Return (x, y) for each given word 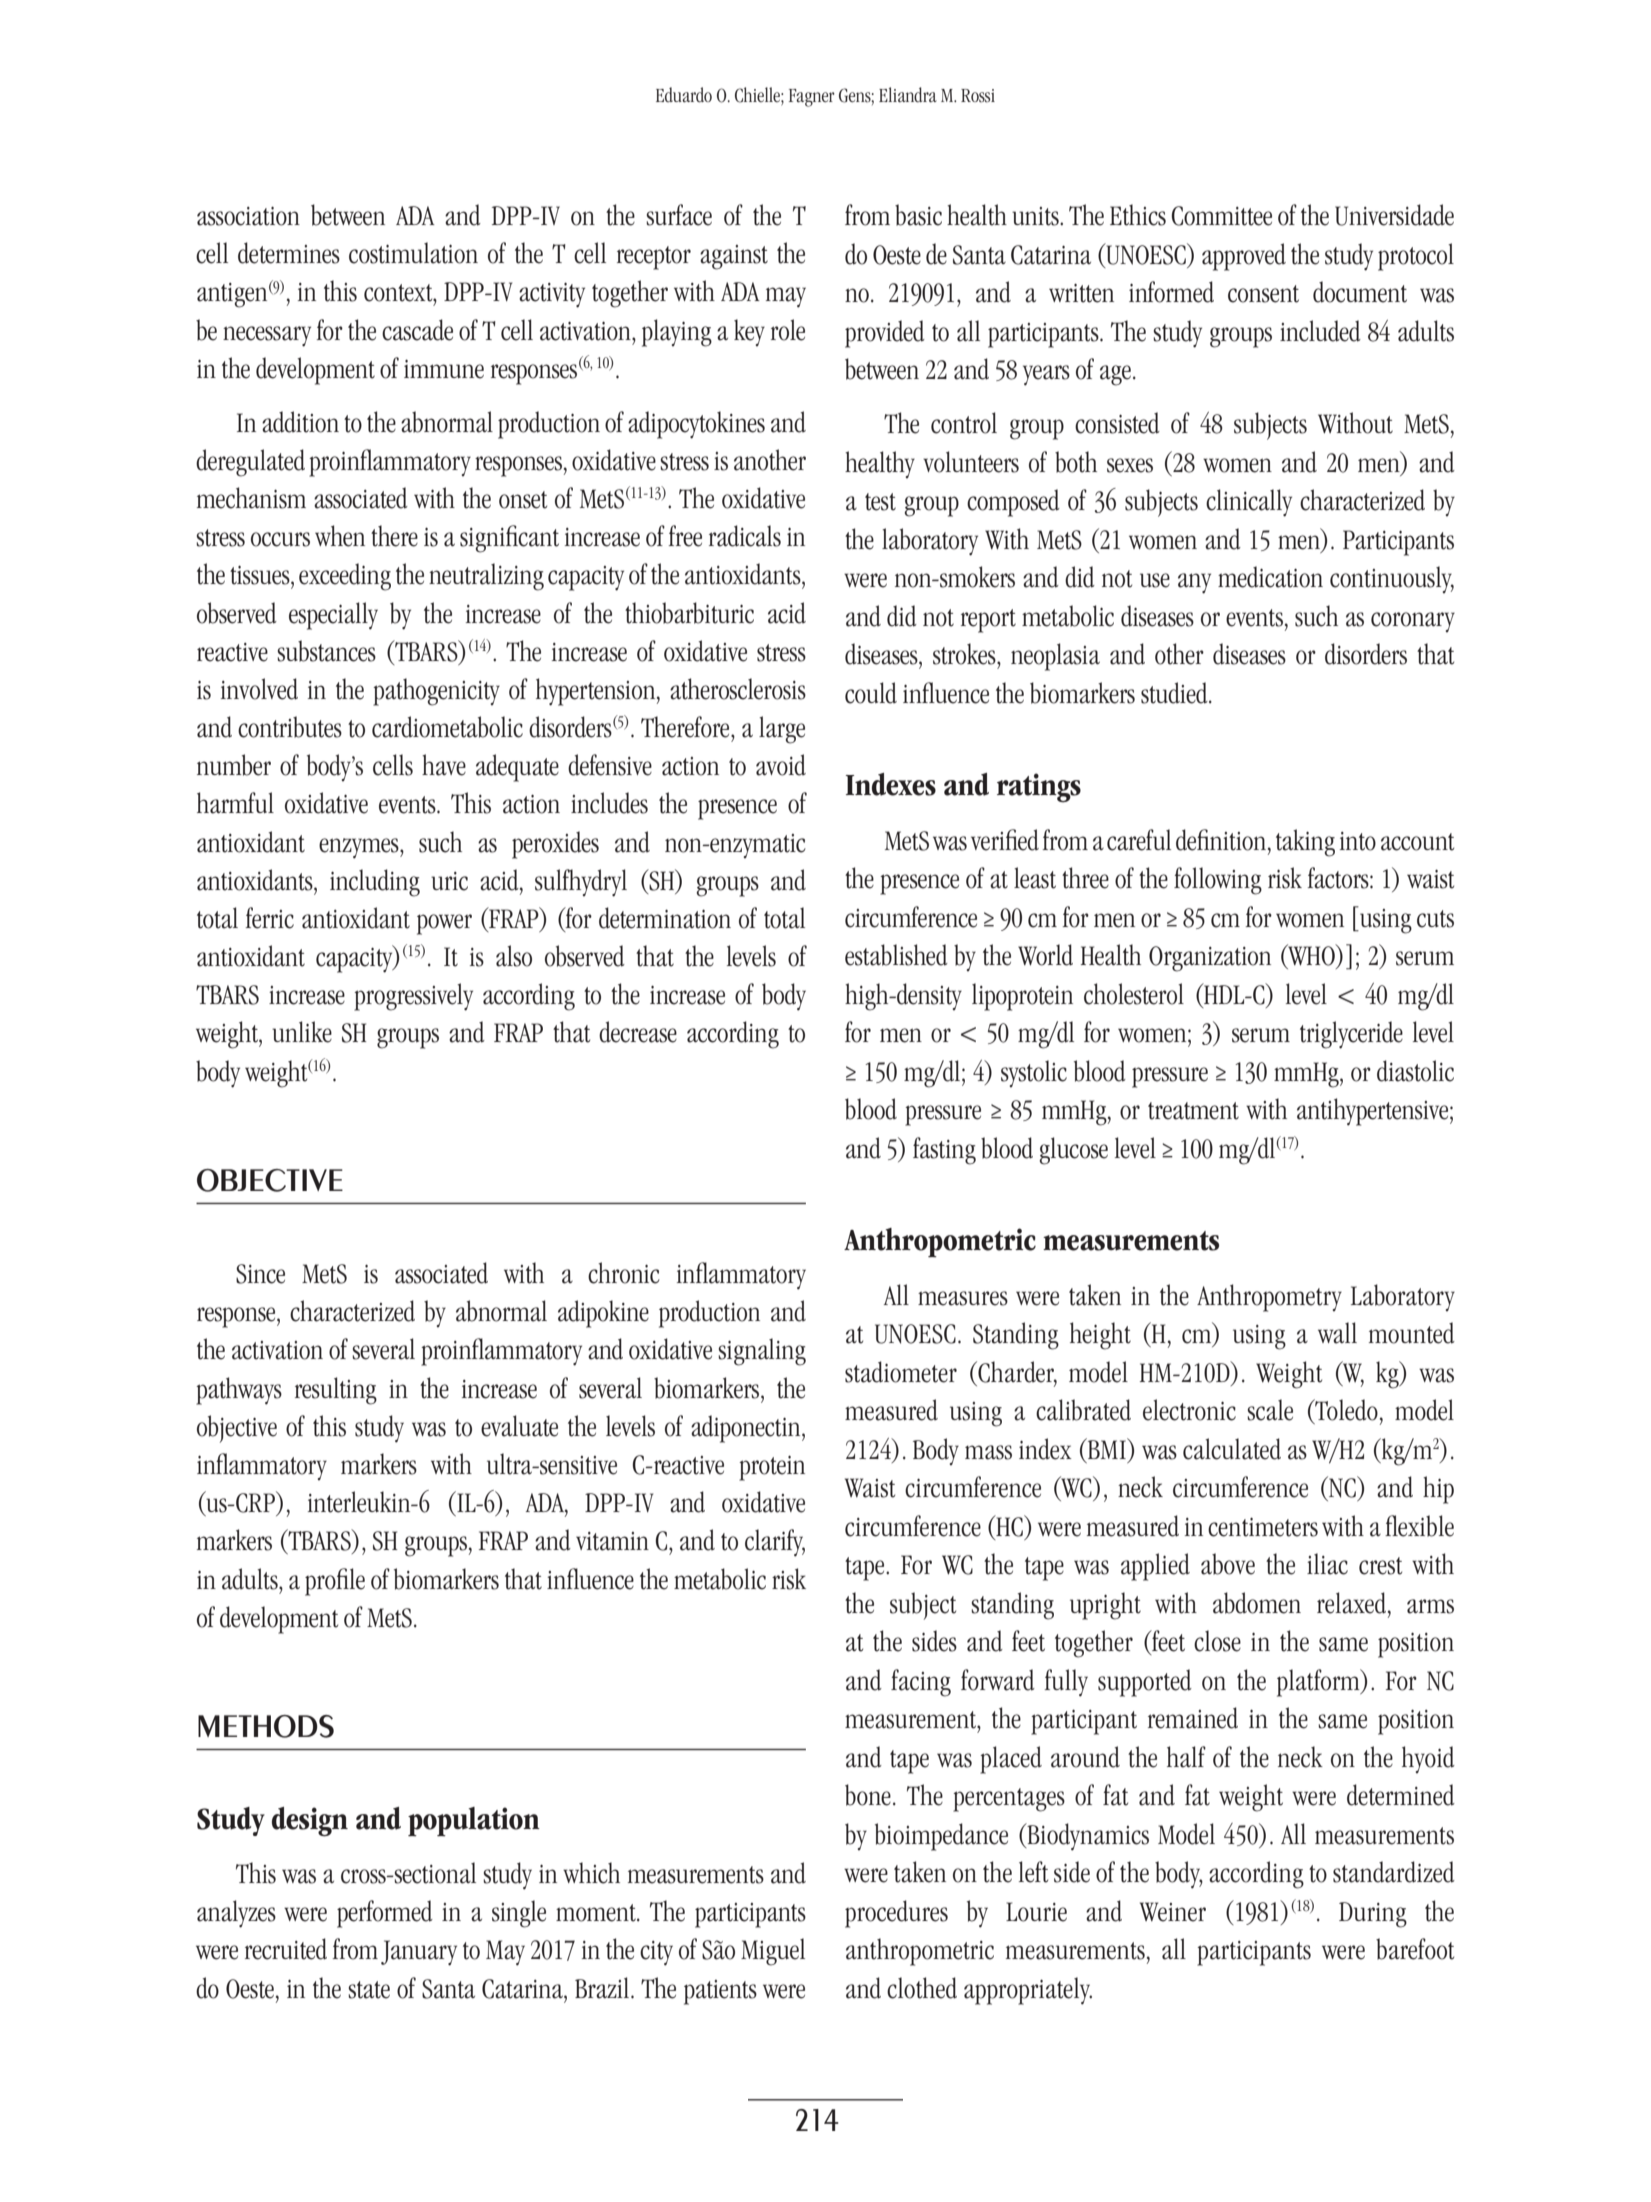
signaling (762, 1352)
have (444, 765)
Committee (1221, 216)
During (1373, 1915)
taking (1305, 843)
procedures (896, 1914)
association (248, 216)
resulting (336, 1391)
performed (385, 1914)
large (782, 730)
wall (1337, 1333)
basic (918, 215)
